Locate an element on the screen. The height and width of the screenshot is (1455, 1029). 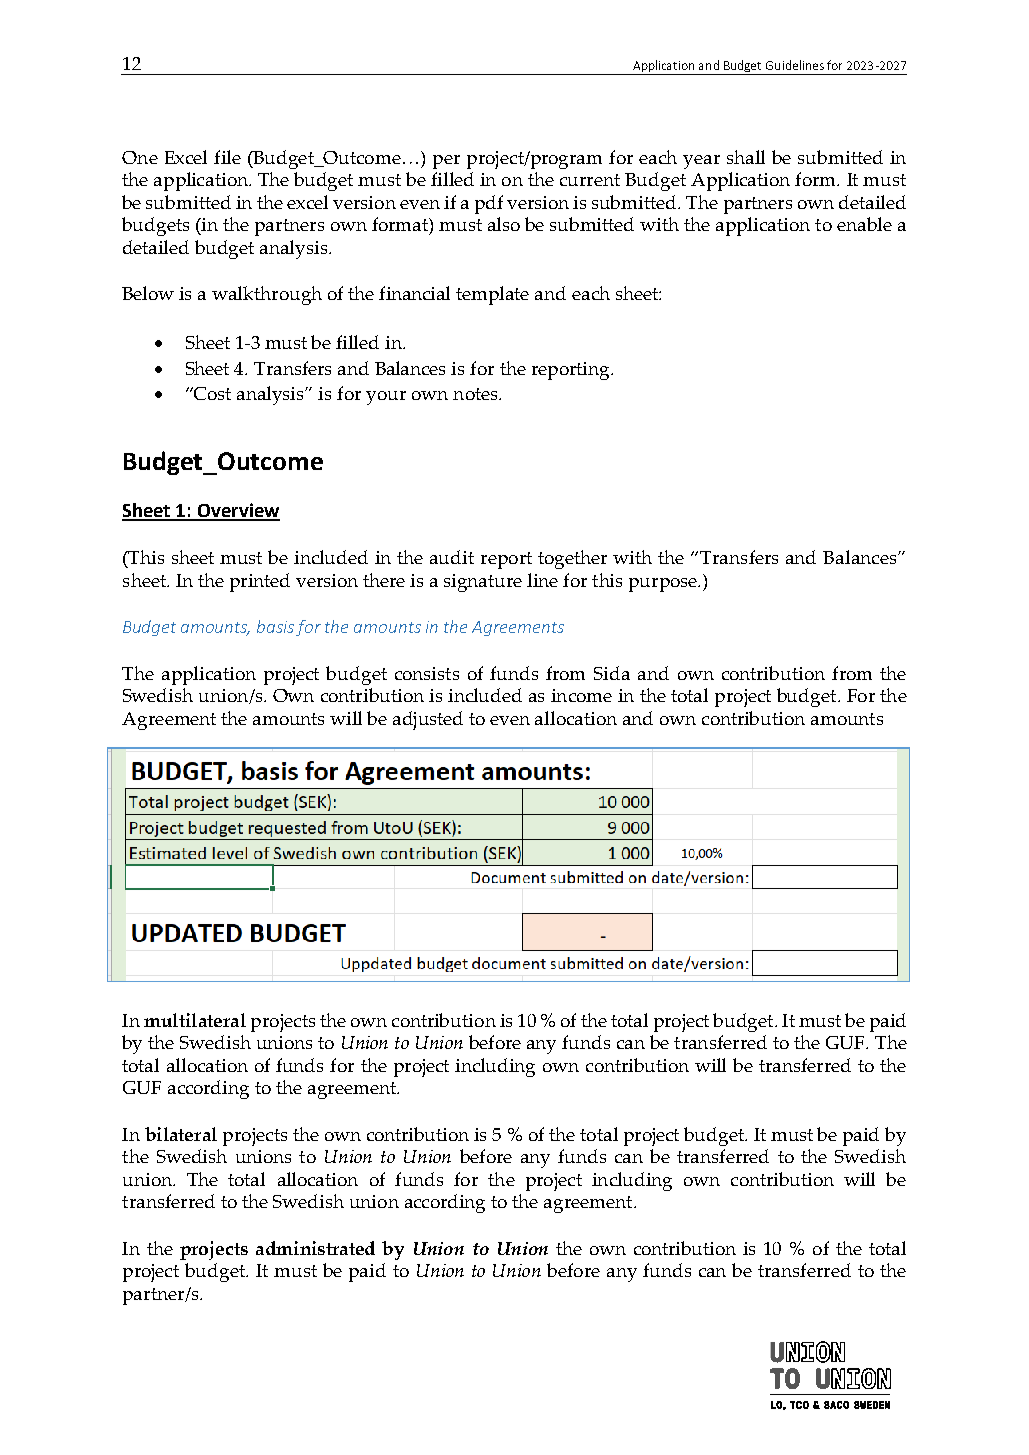
notes is located at coordinates (476, 394).
